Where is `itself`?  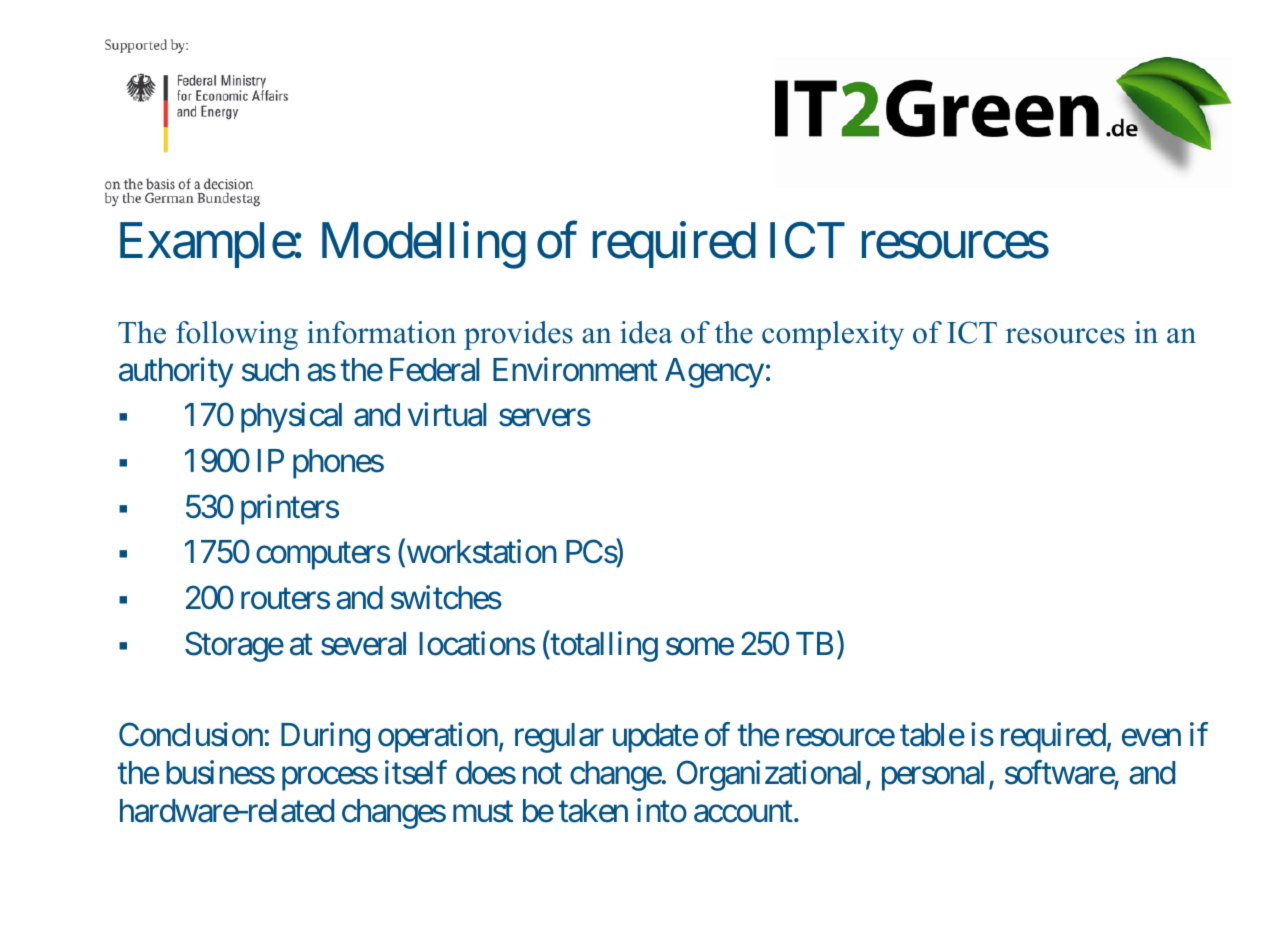 itself is located at coordinates (416, 773).
